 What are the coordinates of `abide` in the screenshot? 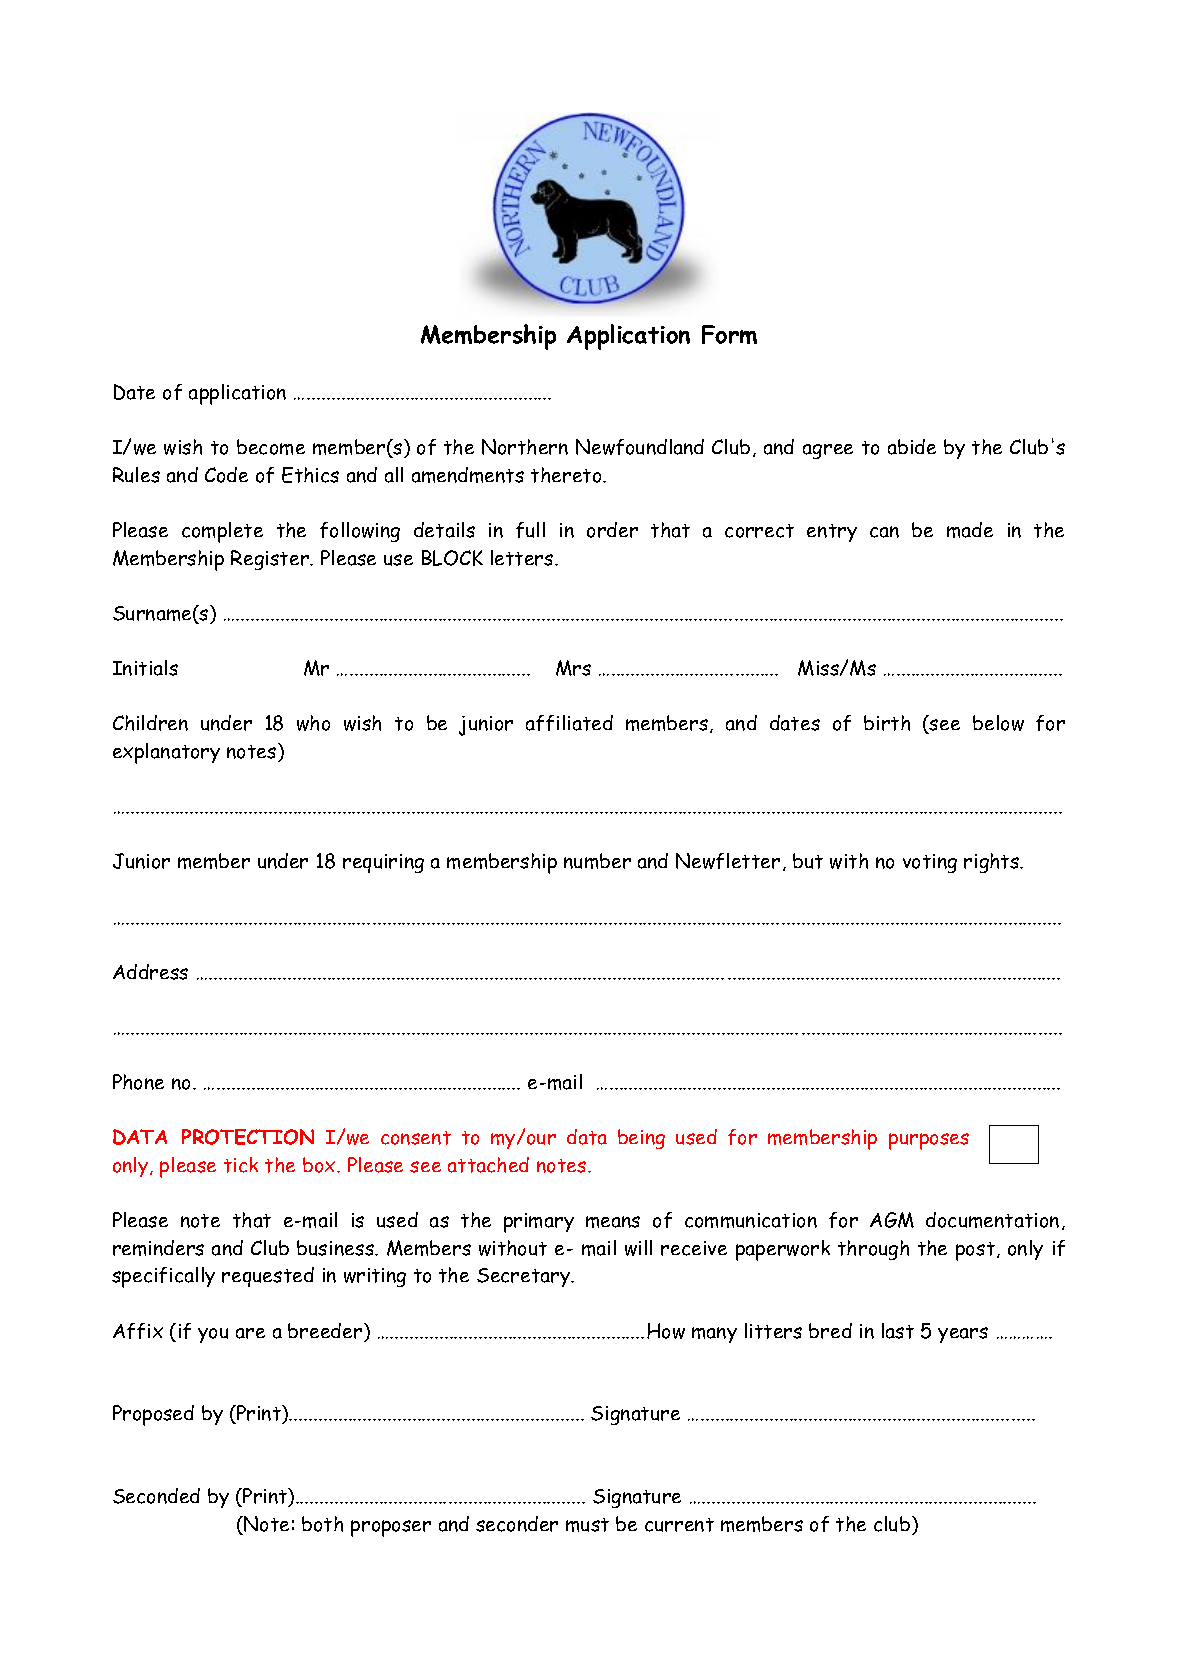 It's located at (912, 447).
